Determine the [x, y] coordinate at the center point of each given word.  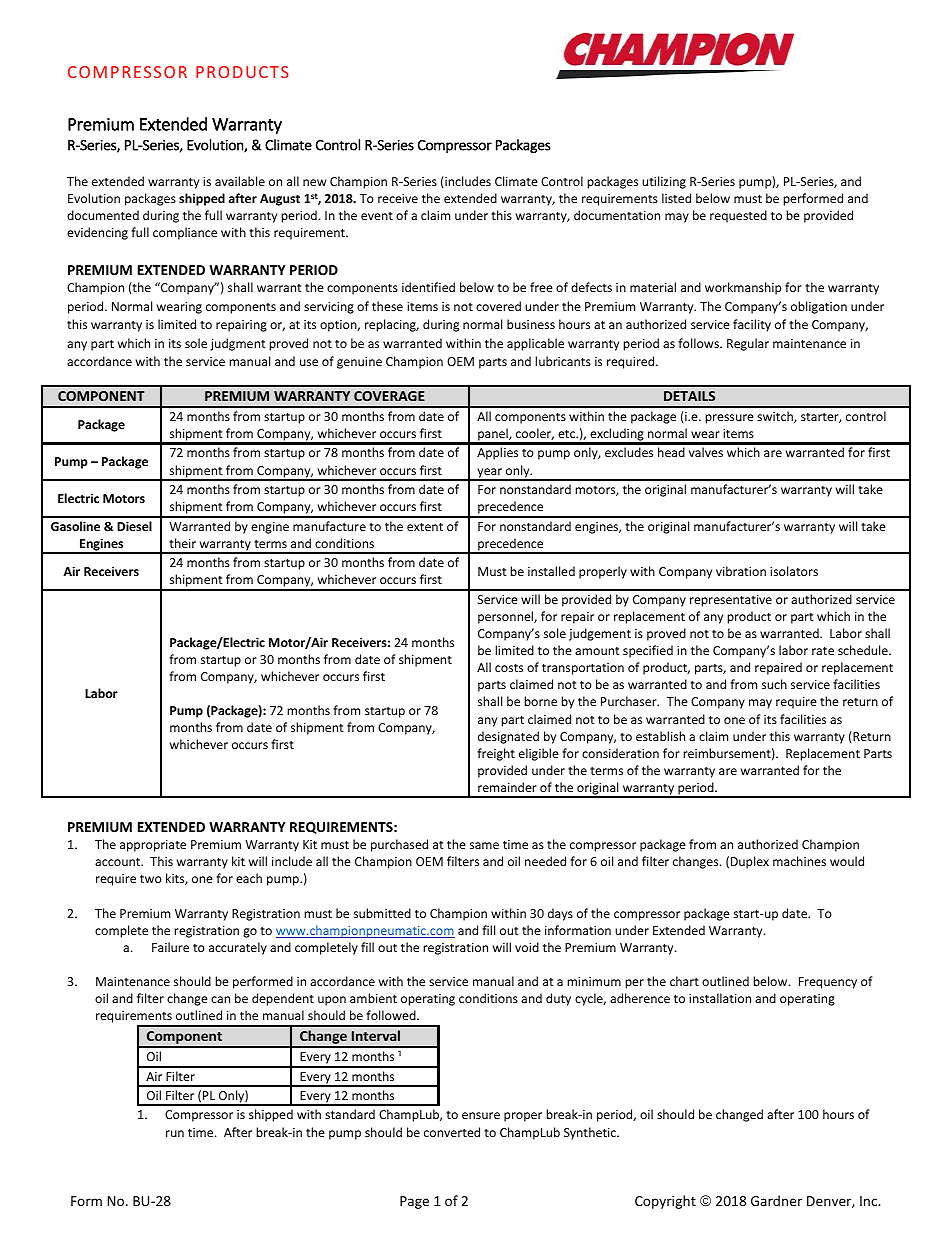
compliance [185, 233]
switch [776, 417]
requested [738, 216]
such [774, 684]
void [527, 947]
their [182, 543]
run [175, 1133]
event [377, 216]
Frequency [828, 983]
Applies [497, 453]
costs [509, 668]
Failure [170, 947]
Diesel [134, 526]
